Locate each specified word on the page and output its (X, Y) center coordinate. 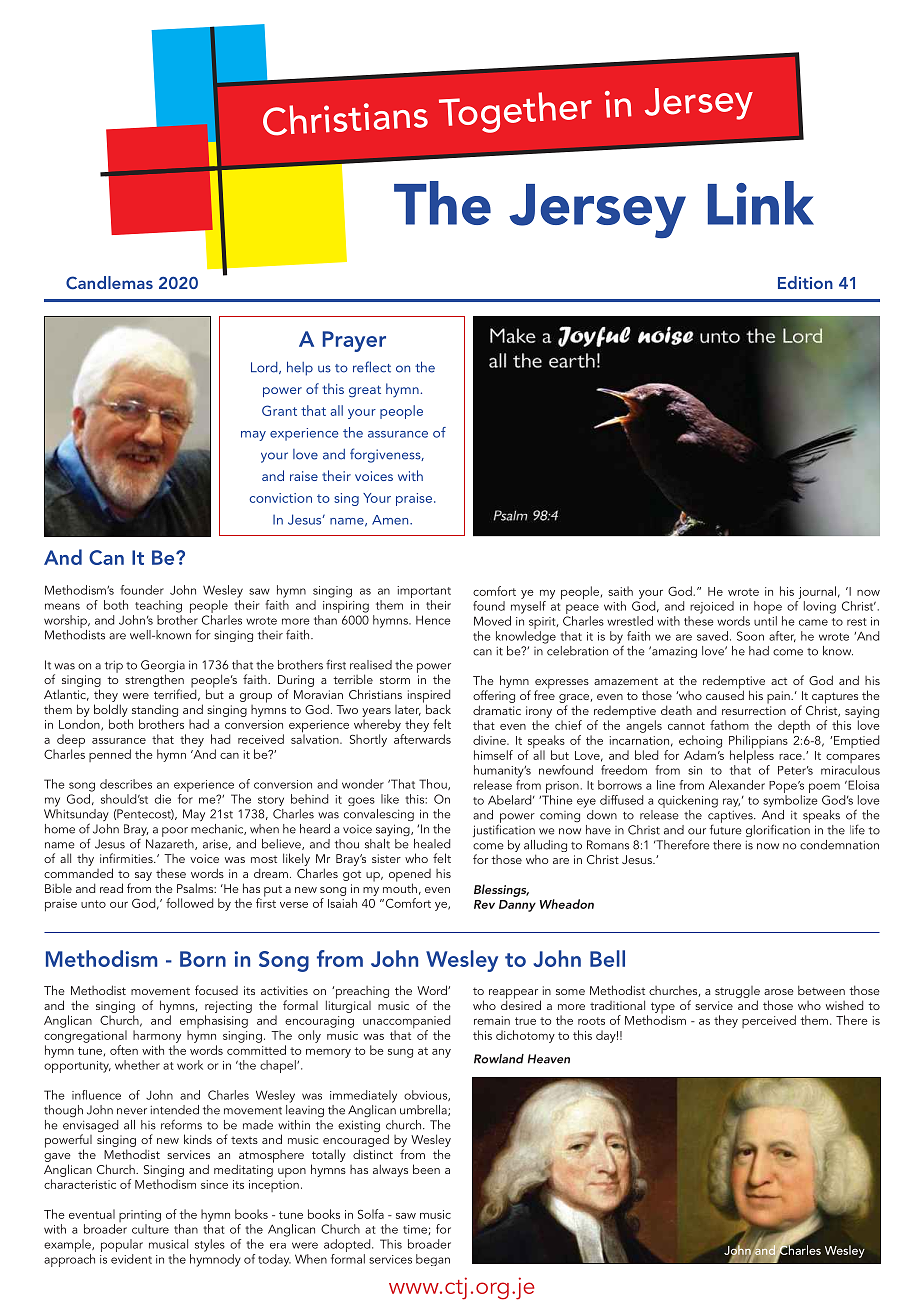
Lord (265, 368)
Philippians (758, 743)
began (433, 1260)
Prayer (354, 341)
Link (761, 203)
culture (150, 1229)
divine (490, 740)
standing (155, 710)
